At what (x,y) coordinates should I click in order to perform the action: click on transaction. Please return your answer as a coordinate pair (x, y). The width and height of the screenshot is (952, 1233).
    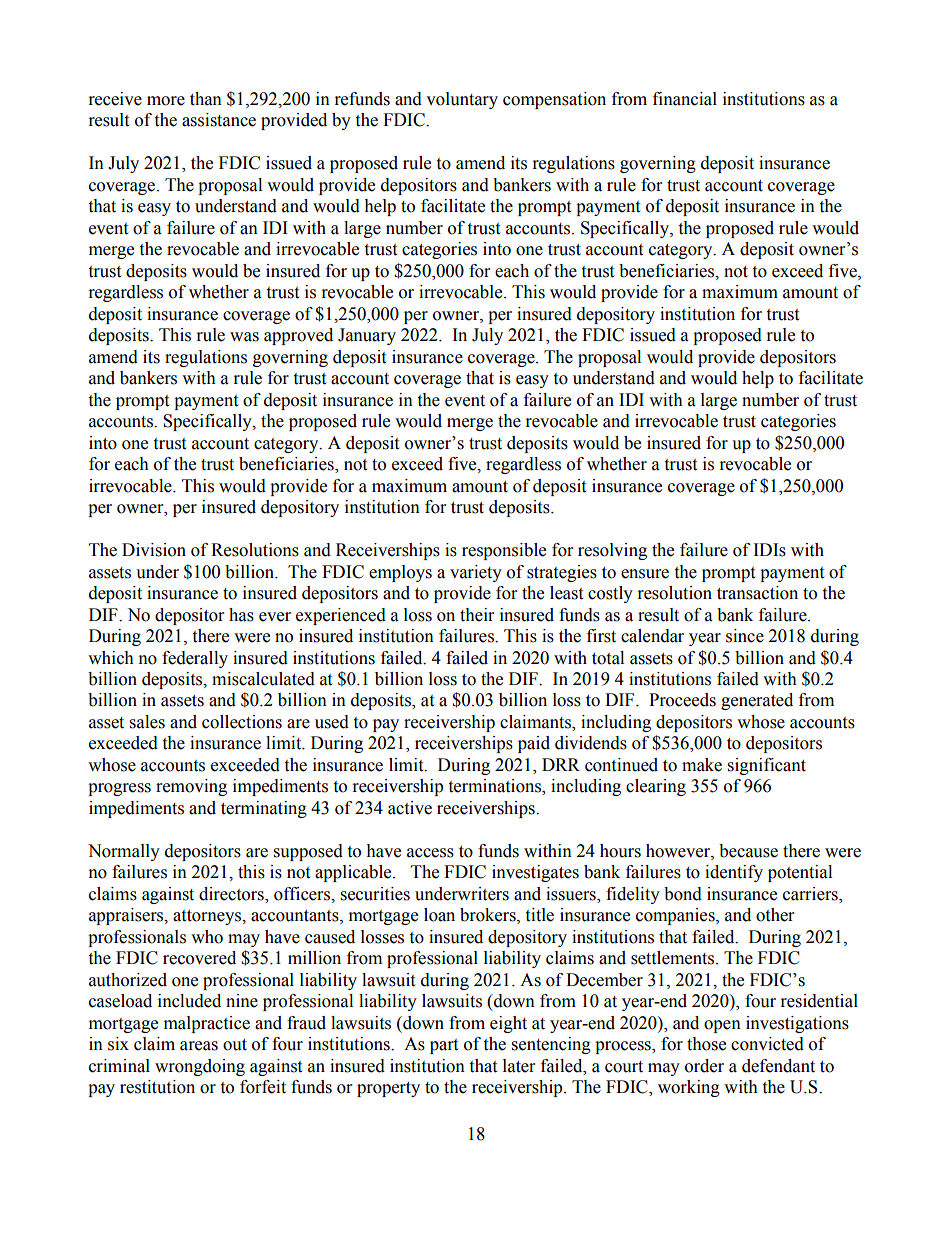
    Looking at the image, I should click on (757, 593).
